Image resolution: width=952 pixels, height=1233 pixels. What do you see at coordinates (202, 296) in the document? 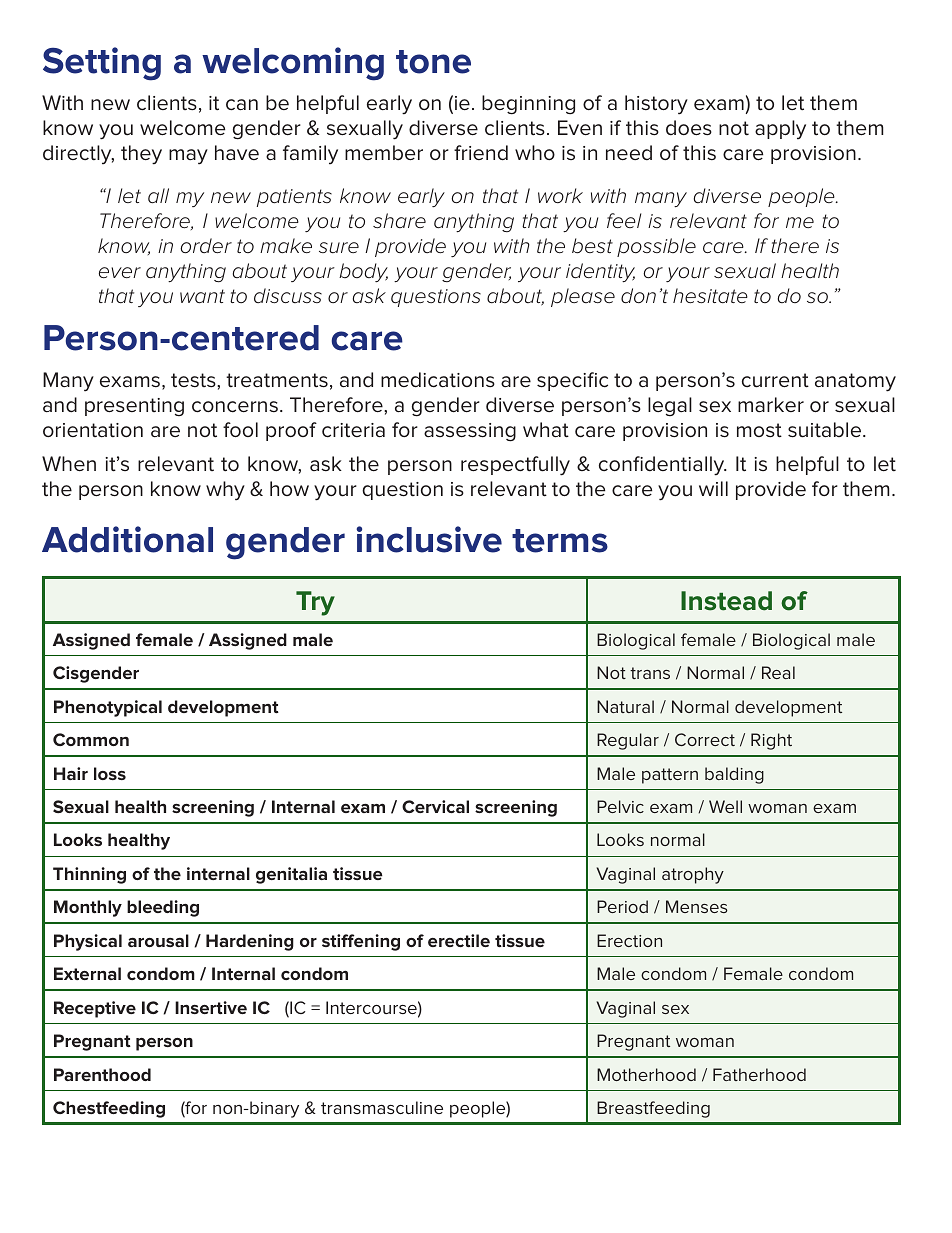
I see `want` at bounding box center [202, 296].
